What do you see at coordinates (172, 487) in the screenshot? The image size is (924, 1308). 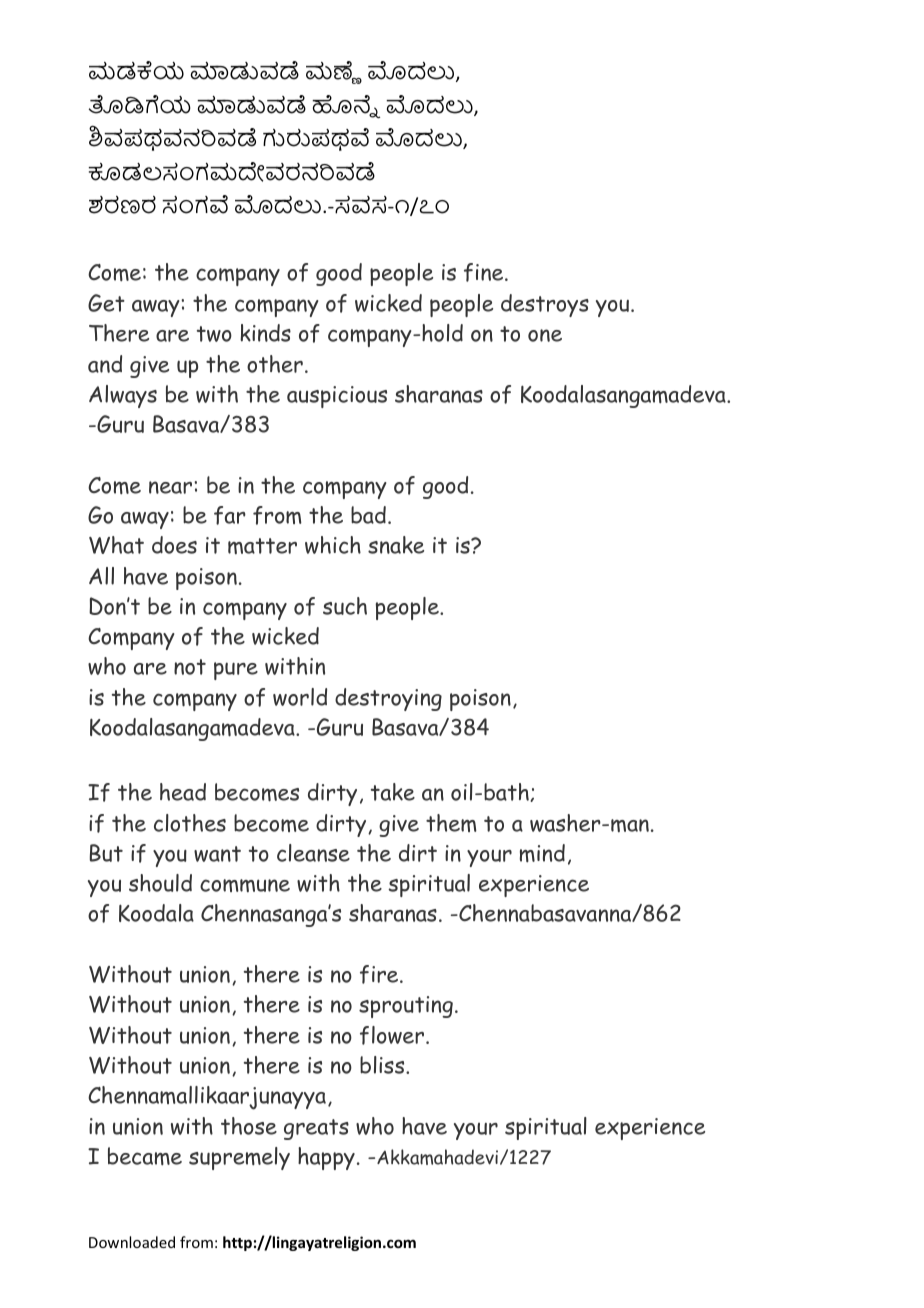 I see `near` at bounding box center [172, 487].
